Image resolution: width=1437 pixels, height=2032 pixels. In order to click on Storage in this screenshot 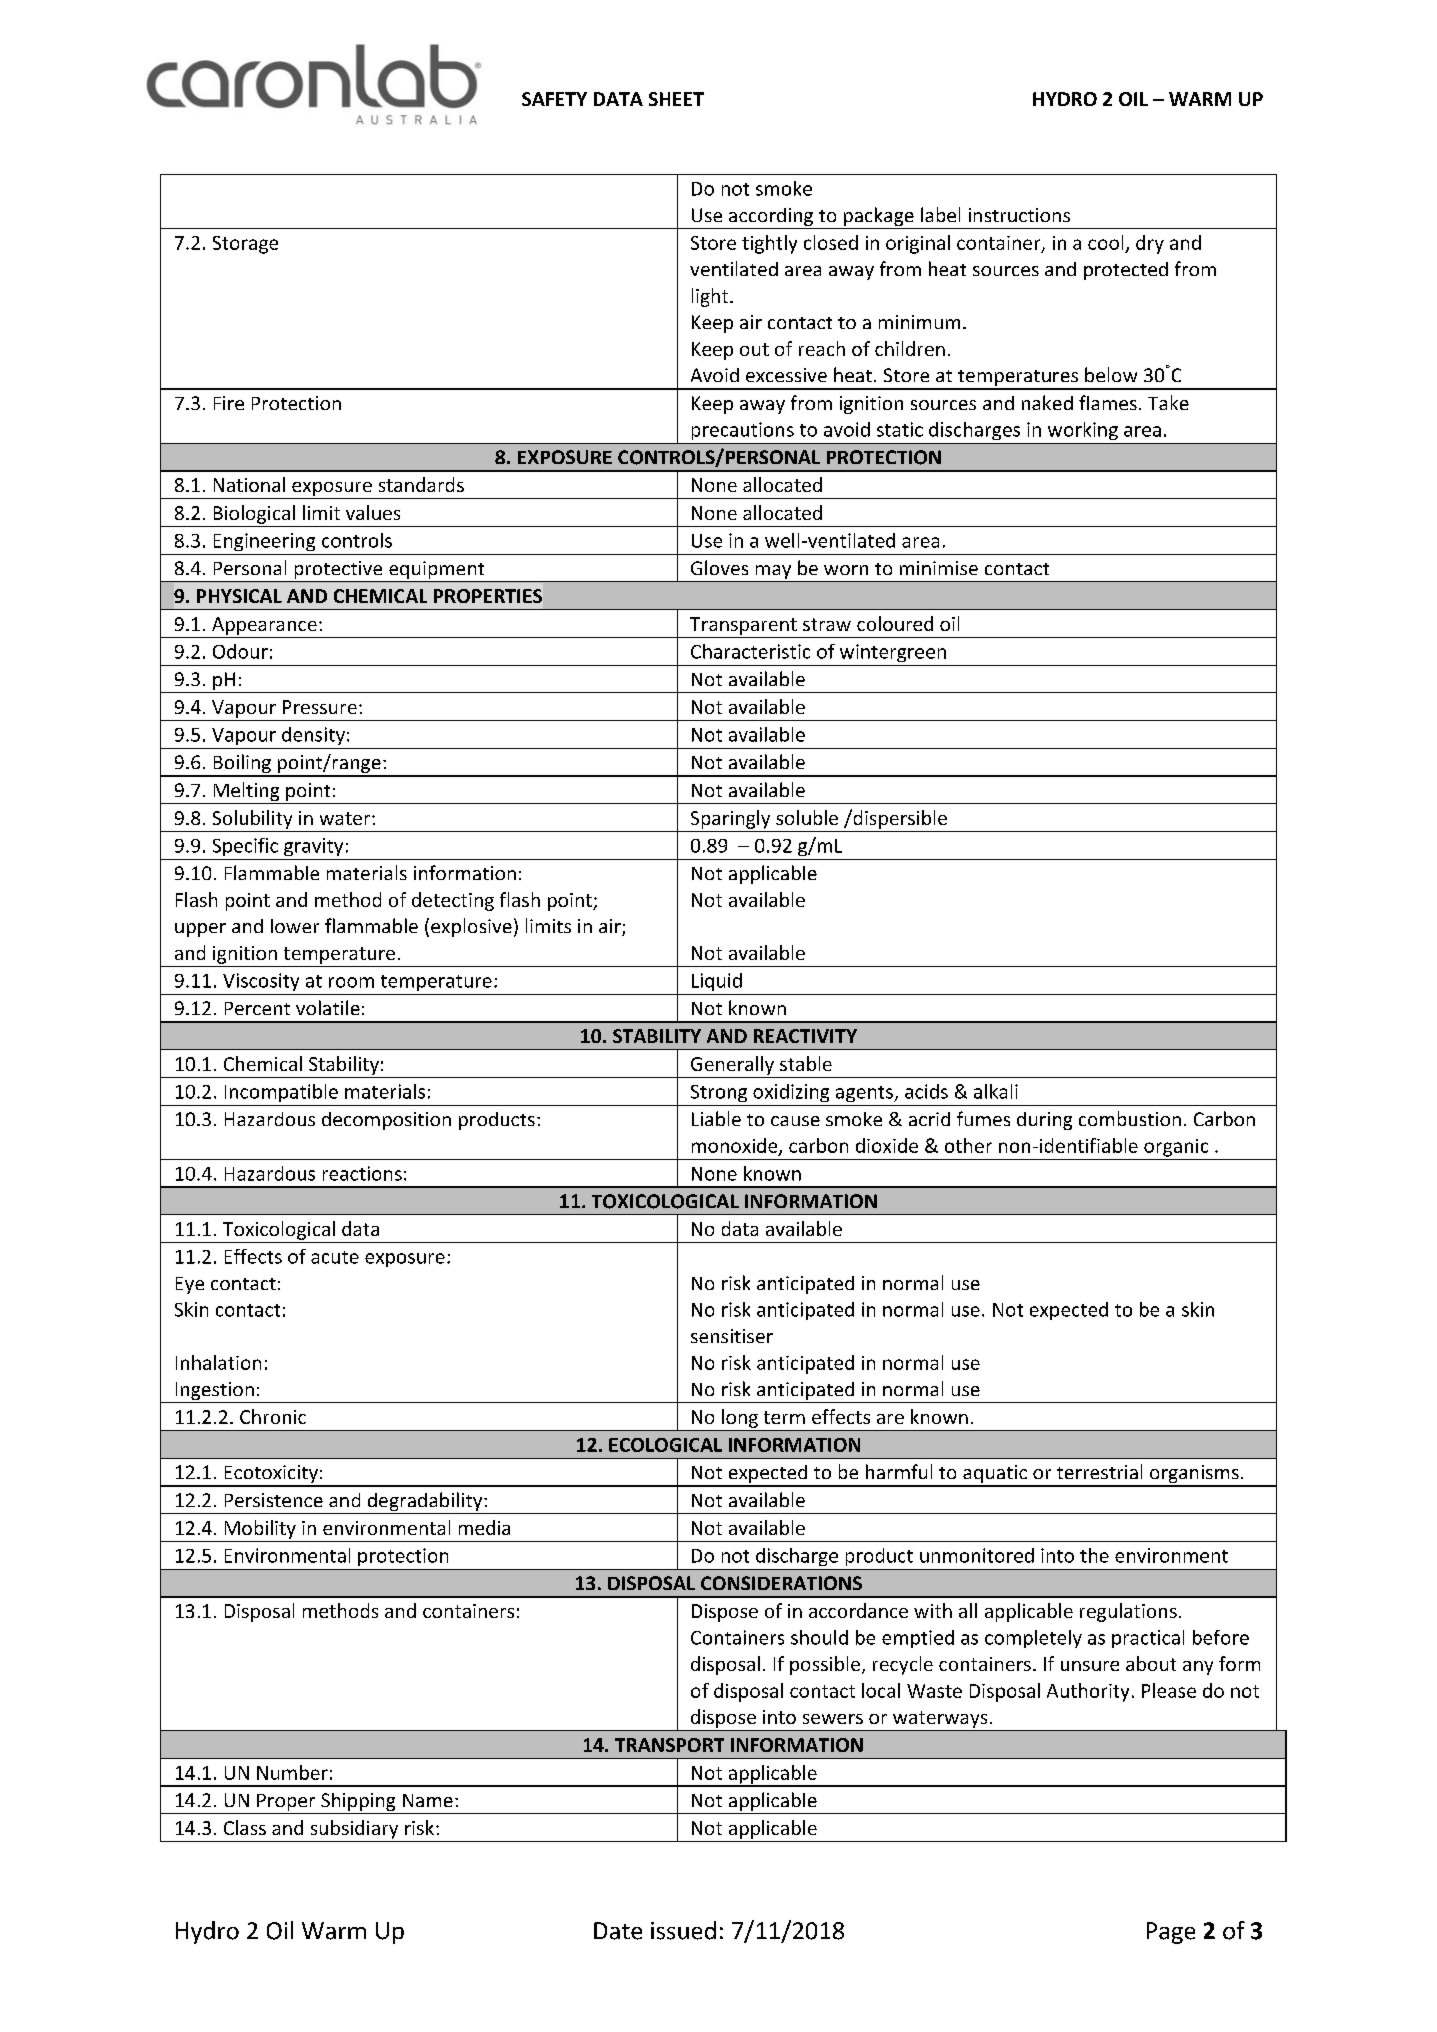, I will do `click(245, 245)`.
